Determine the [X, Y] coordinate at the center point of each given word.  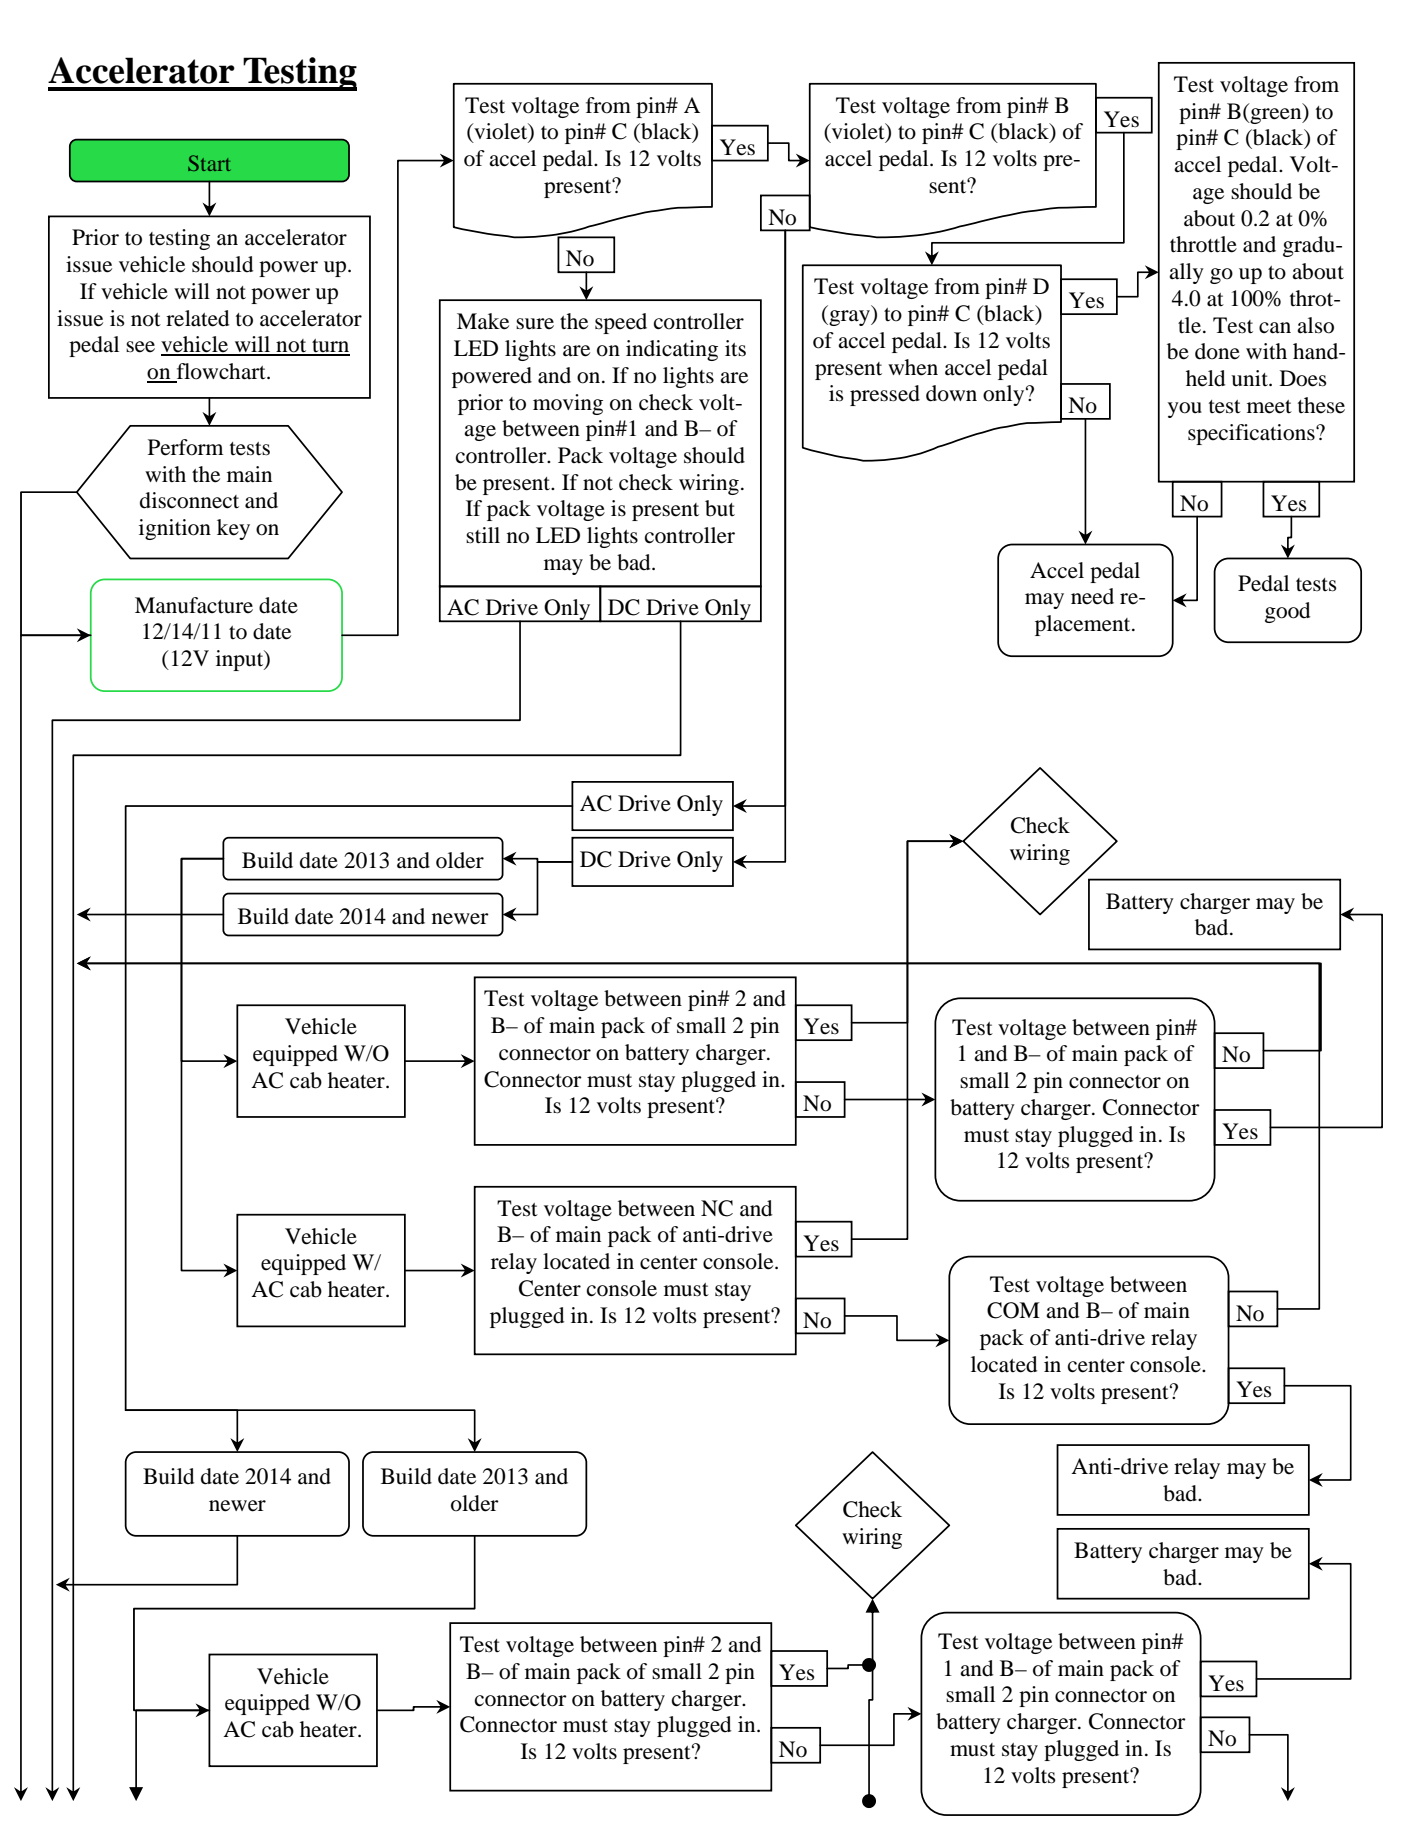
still [483, 535]
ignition [175, 529]
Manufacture [194, 605]
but [720, 508]
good [1287, 612]
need [1092, 596]
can [1275, 328]
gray [849, 318]
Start [209, 163]
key [233, 529]
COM [1013, 1310]
